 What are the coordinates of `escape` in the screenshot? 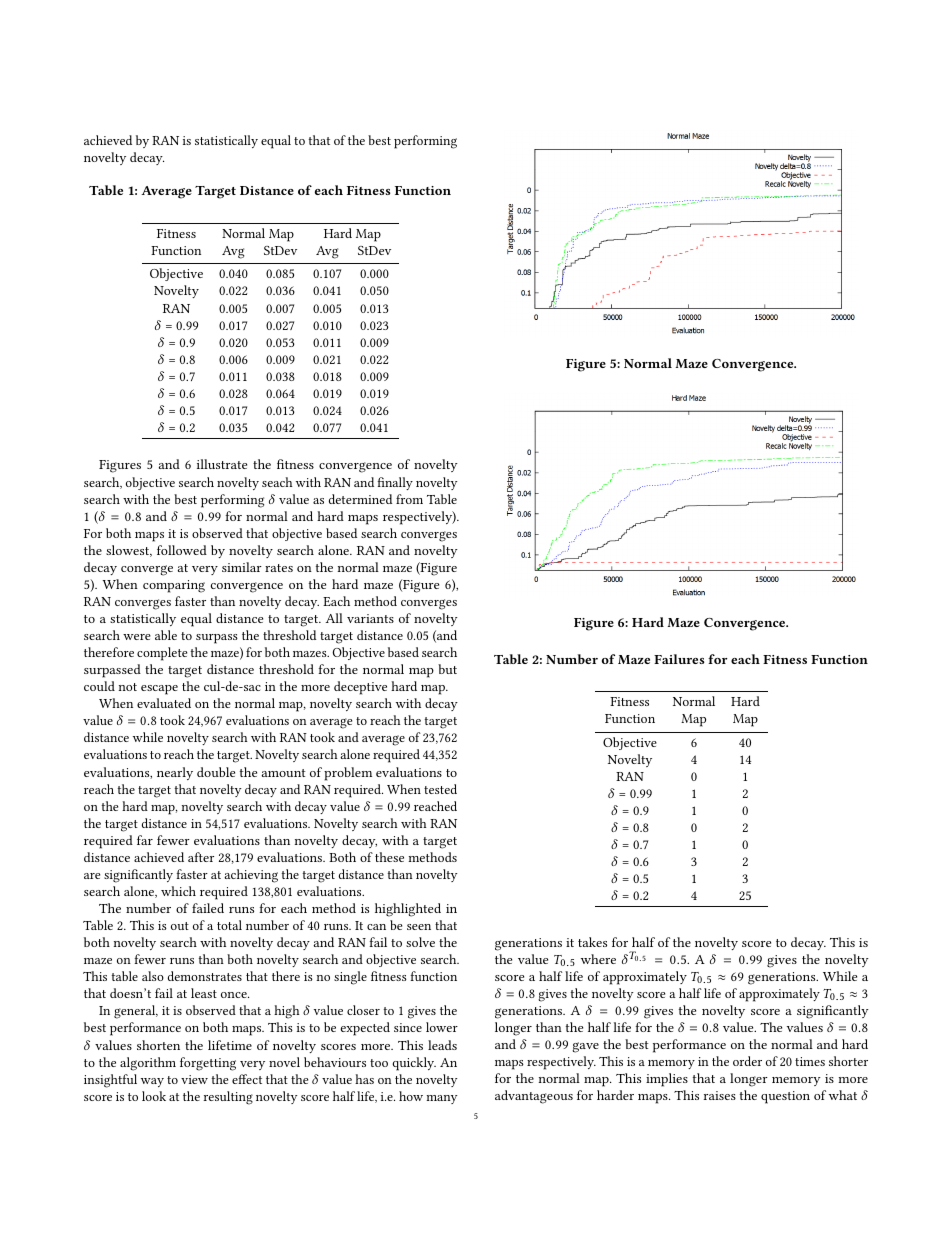 It's located at (159, 690).
